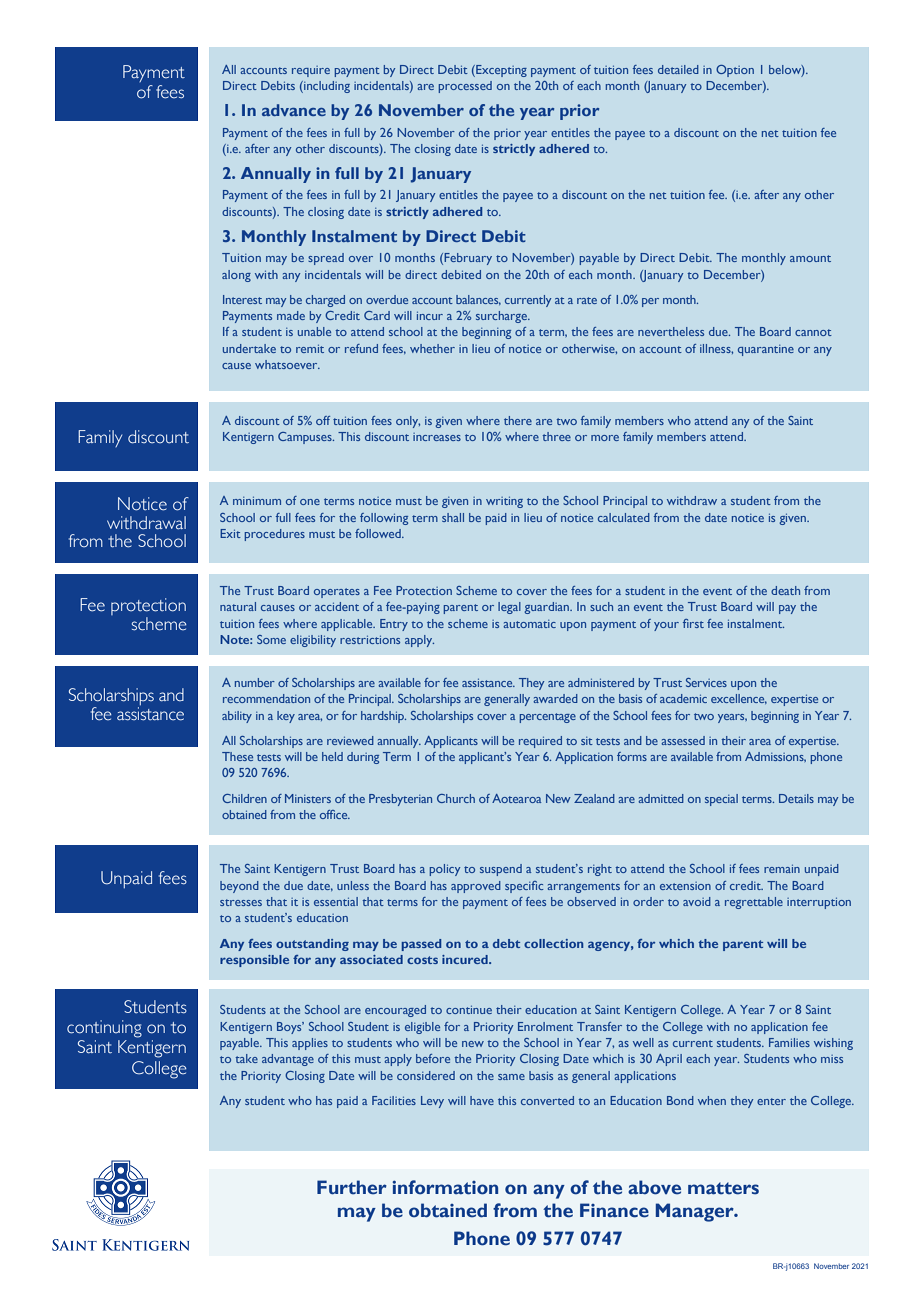 The image size is (924, 1308). I want to click on advance, so click(294, 110).
